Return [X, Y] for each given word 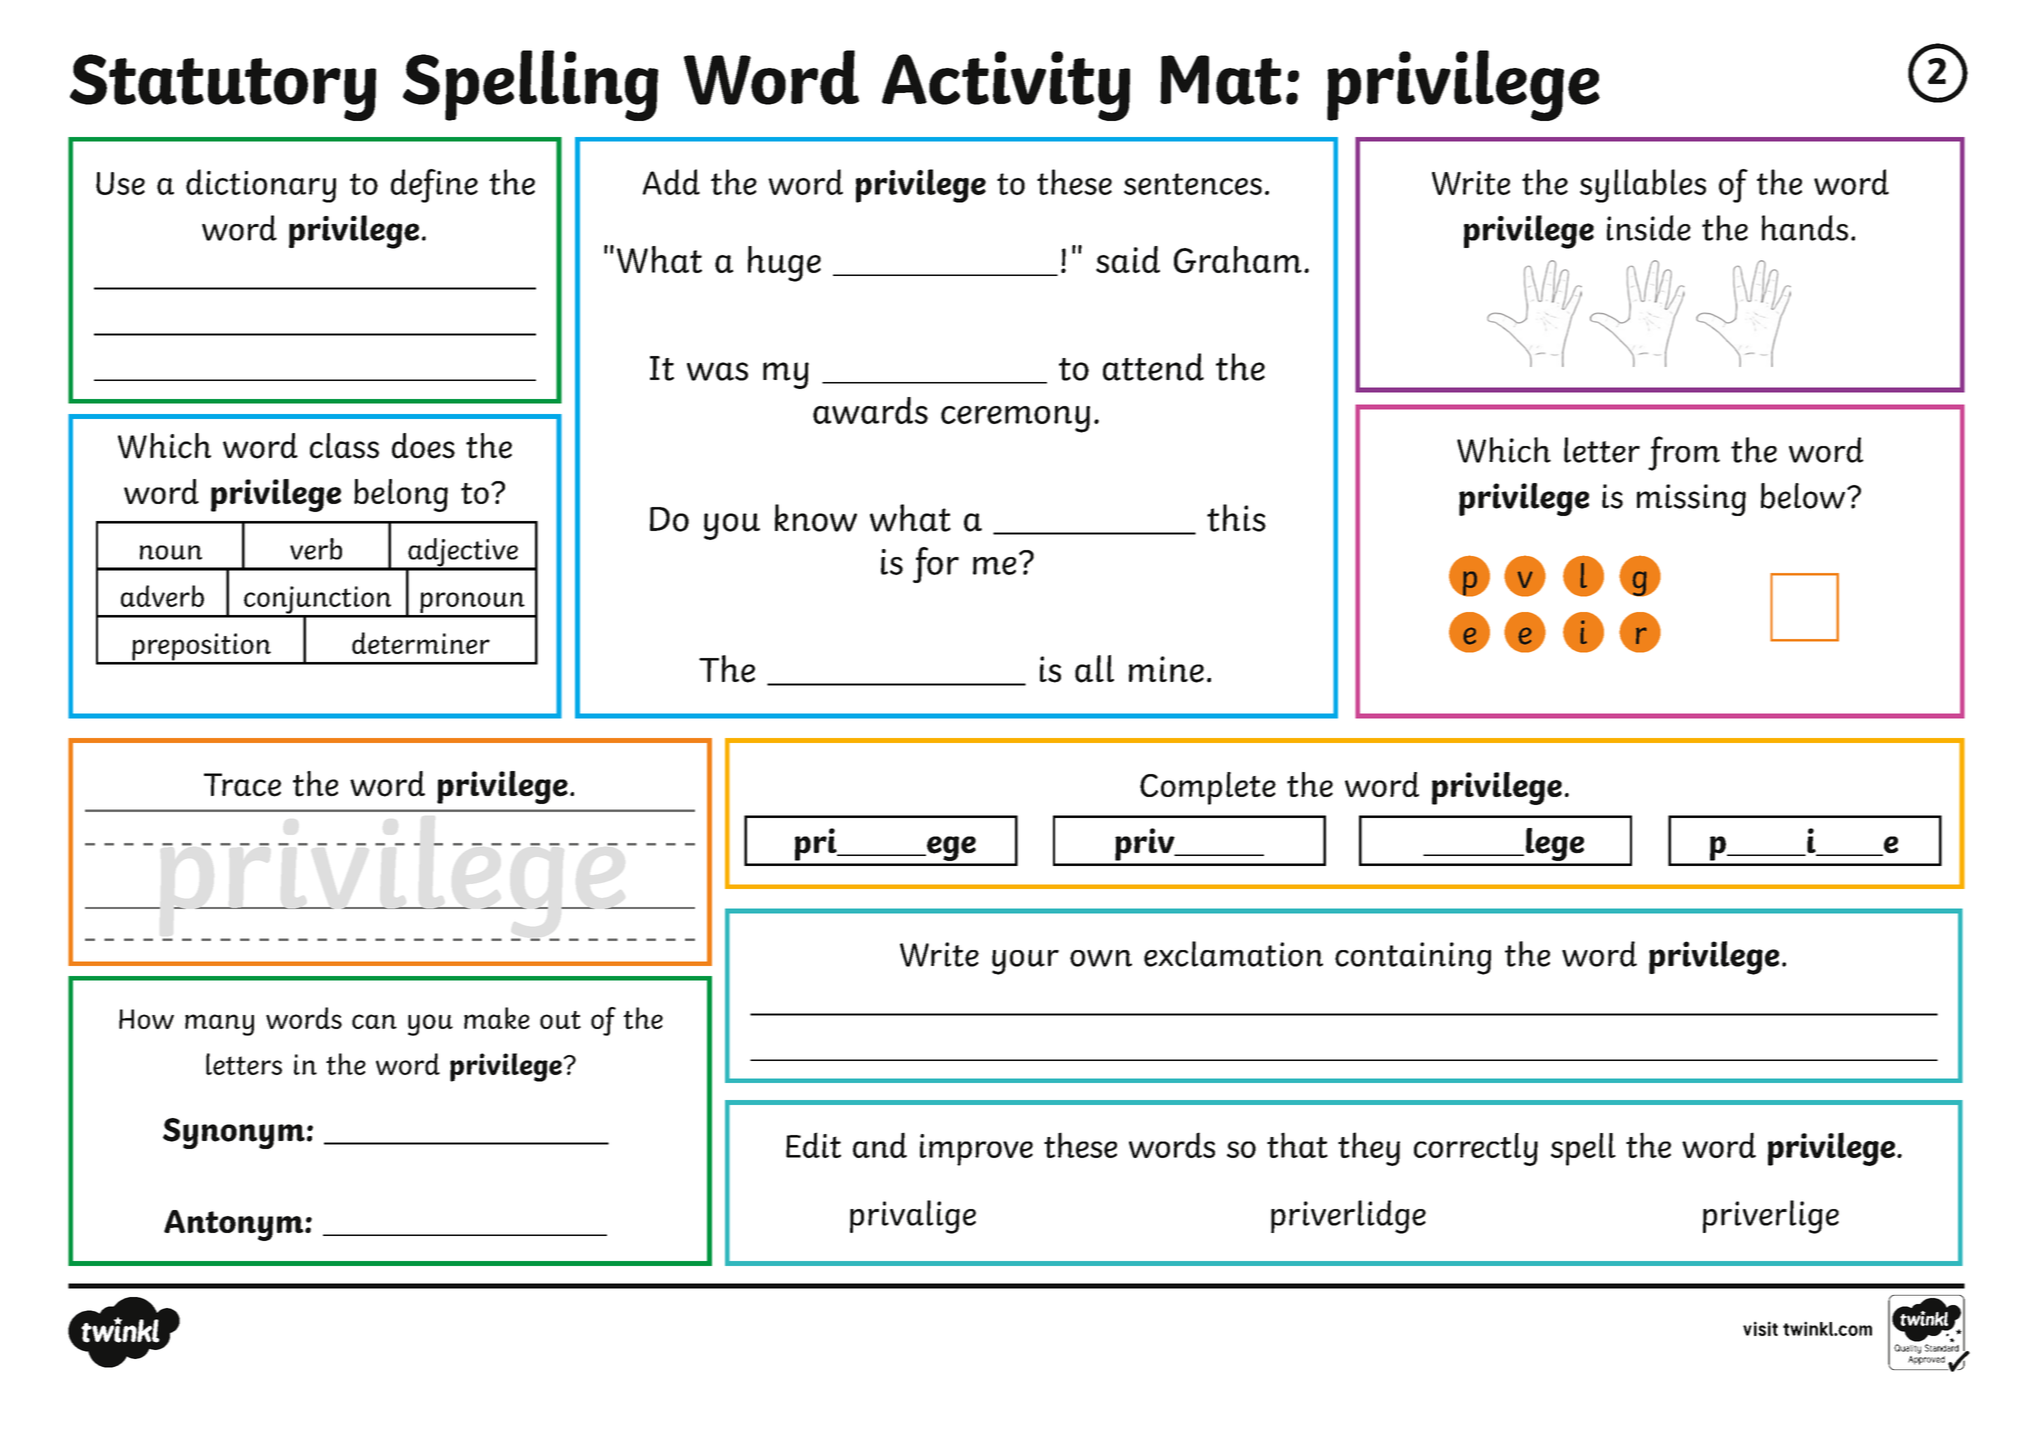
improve [976, 1150]
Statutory [223, 87]
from [1684, 453]
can [374, 1021]
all [1094, 669]
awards [870, 410]
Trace [242, 785]
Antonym [235, 1225]
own [1101, 958]
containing [1413, 958]
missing [1691, 500]
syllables [1643, 186]
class [344, 446]
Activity [1006, 86]
